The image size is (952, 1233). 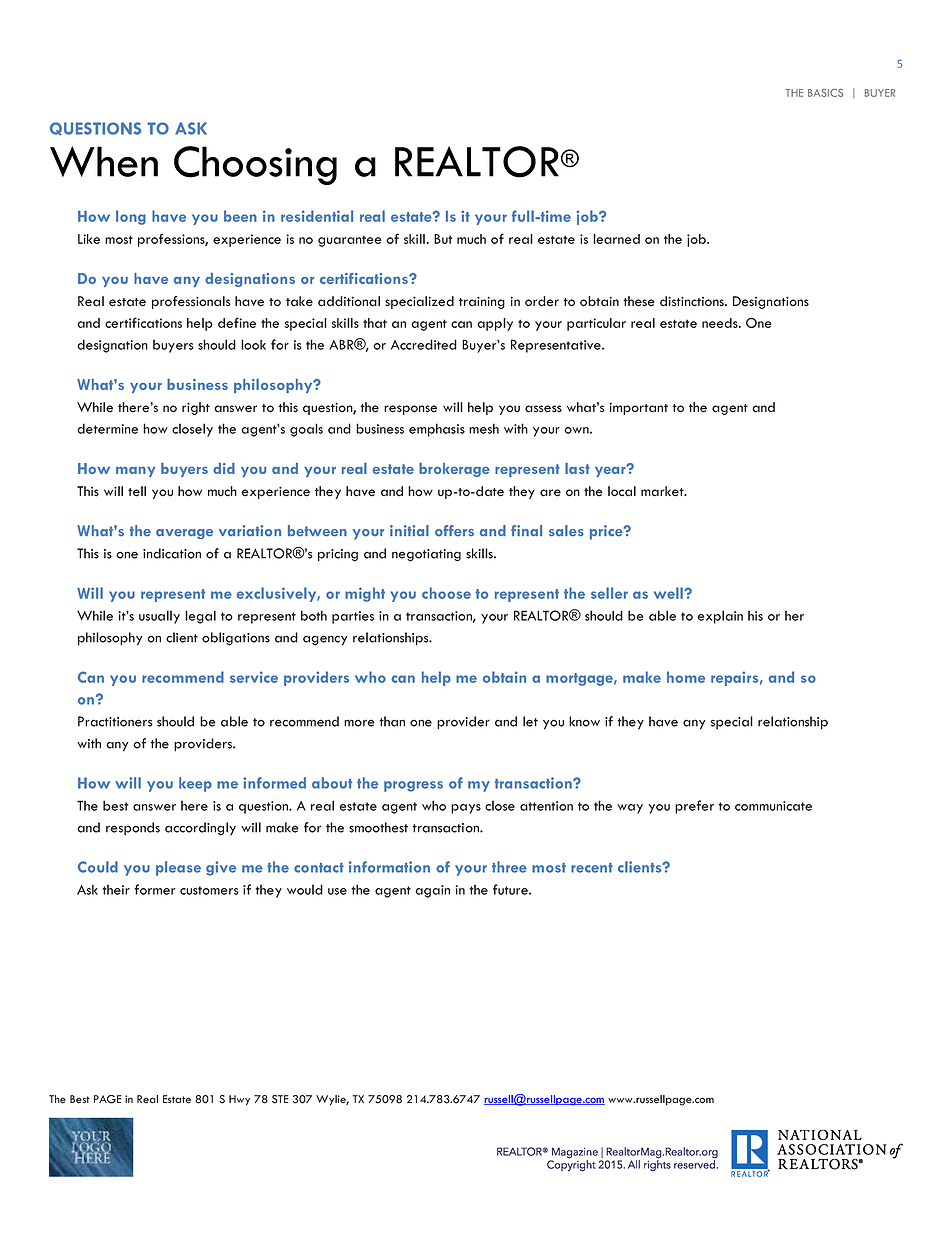 I want to click on When, so click(x=104, y=161).
